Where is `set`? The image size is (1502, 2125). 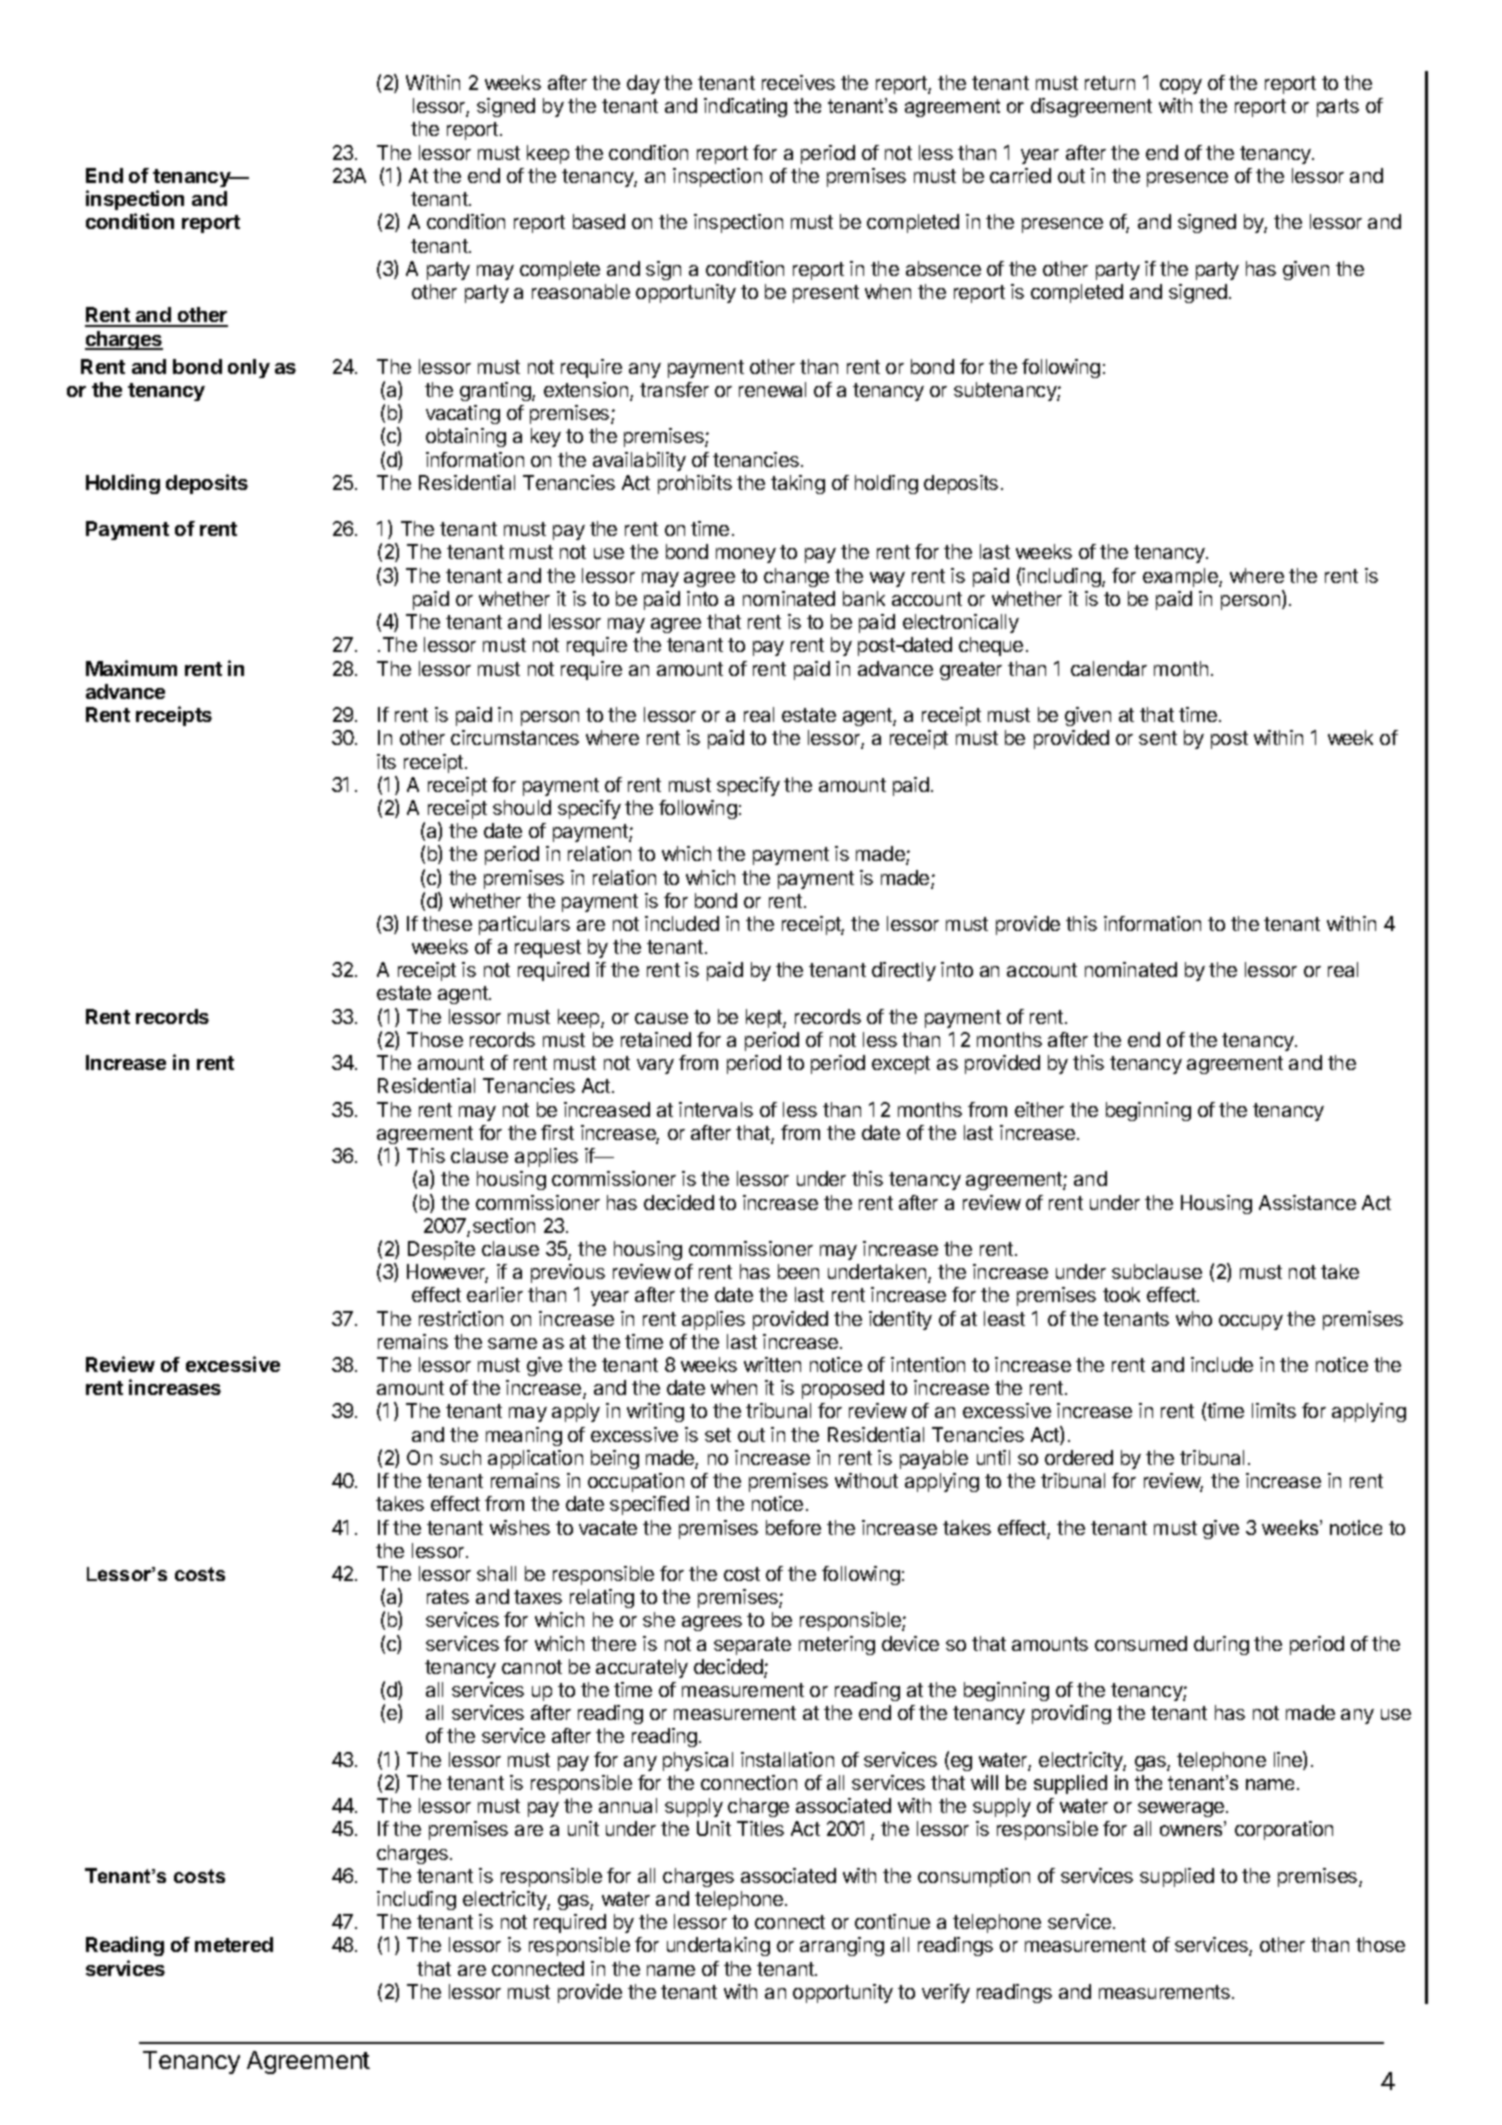
set is located at coordinates (718, 1435).
